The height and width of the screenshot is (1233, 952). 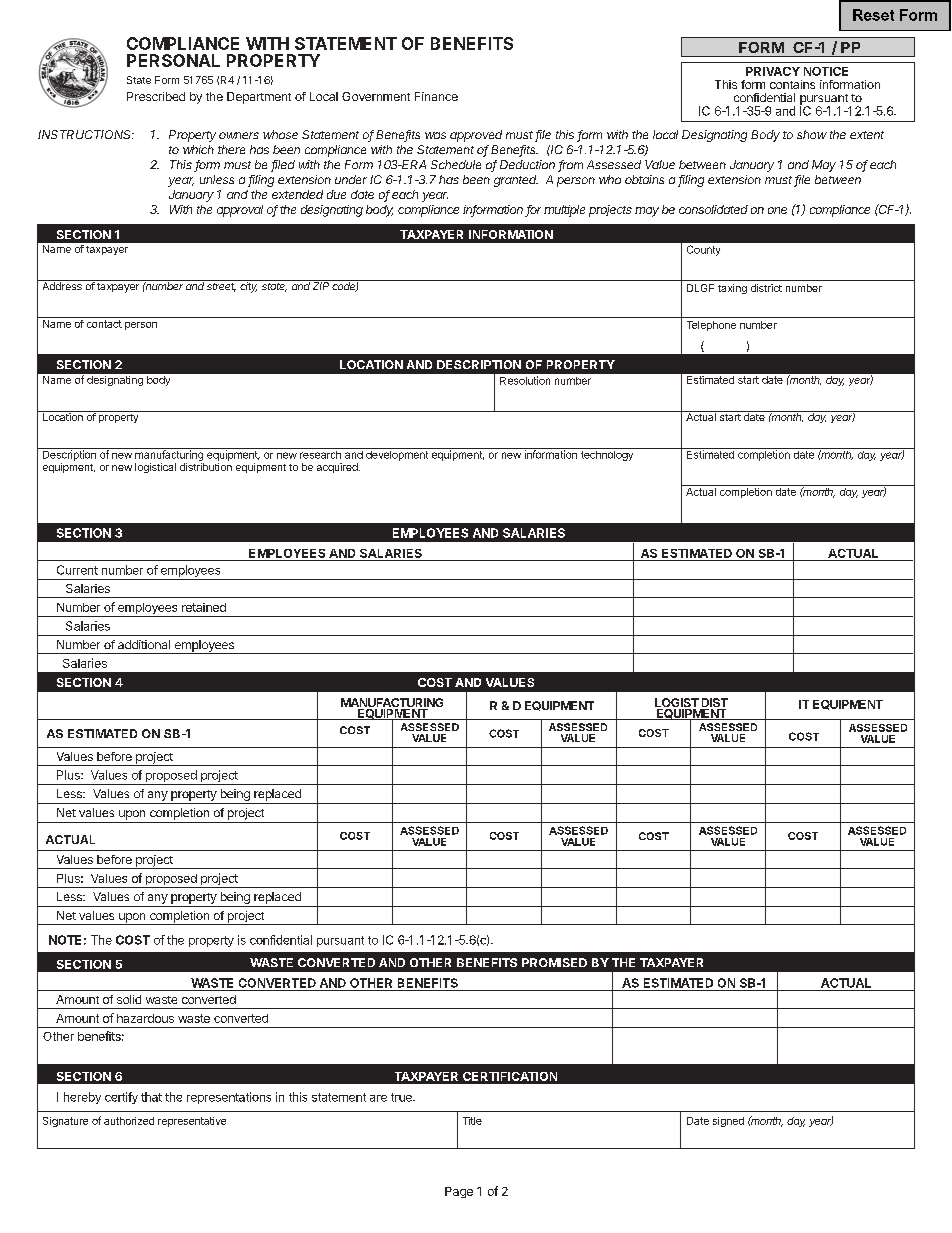 What do you see at coordinates (129, 1121) in the screenshot?
I see `authorized` at bounding box center [129, 1121].
